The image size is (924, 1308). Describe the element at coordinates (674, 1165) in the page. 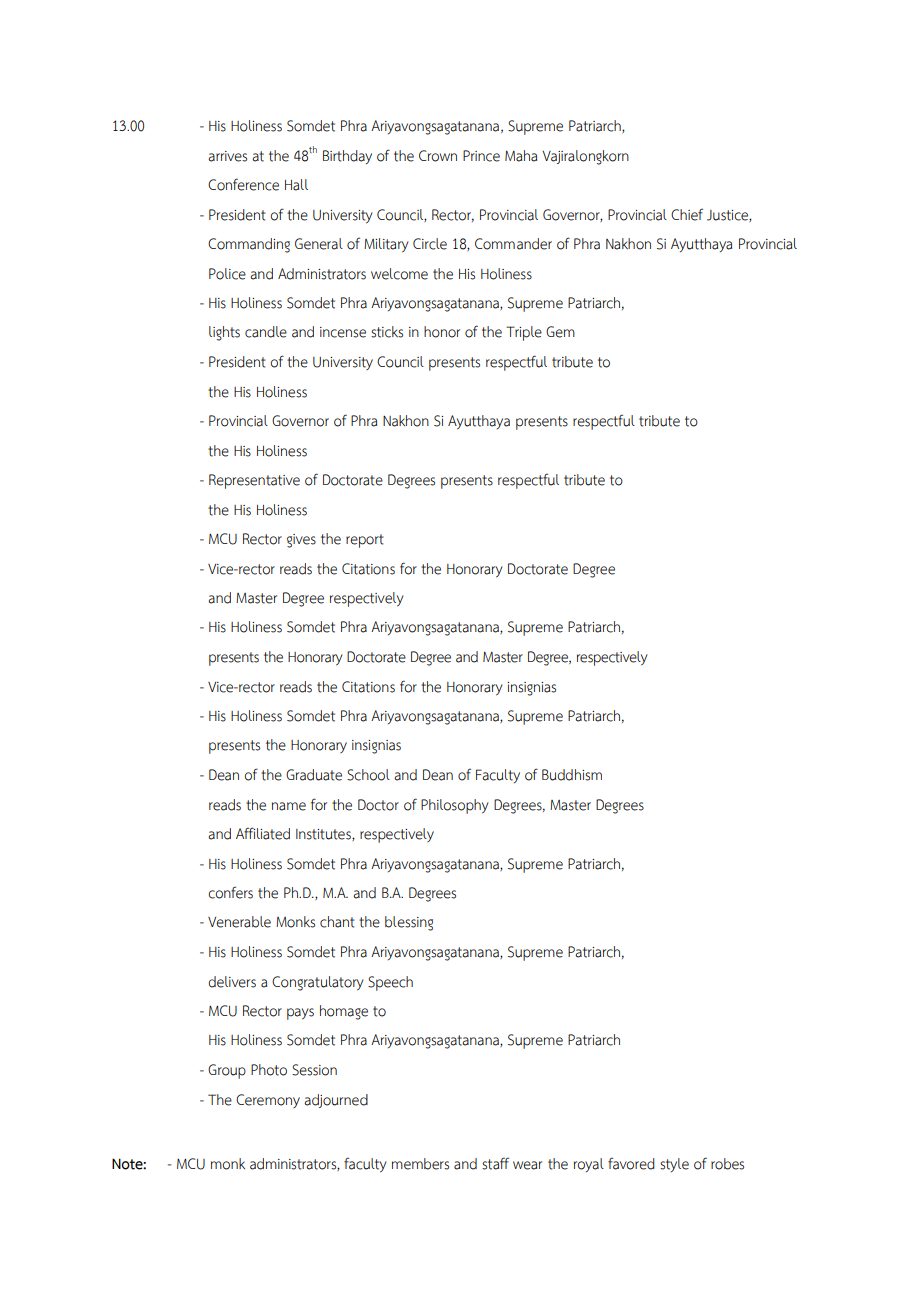

I see `style` at that location.
